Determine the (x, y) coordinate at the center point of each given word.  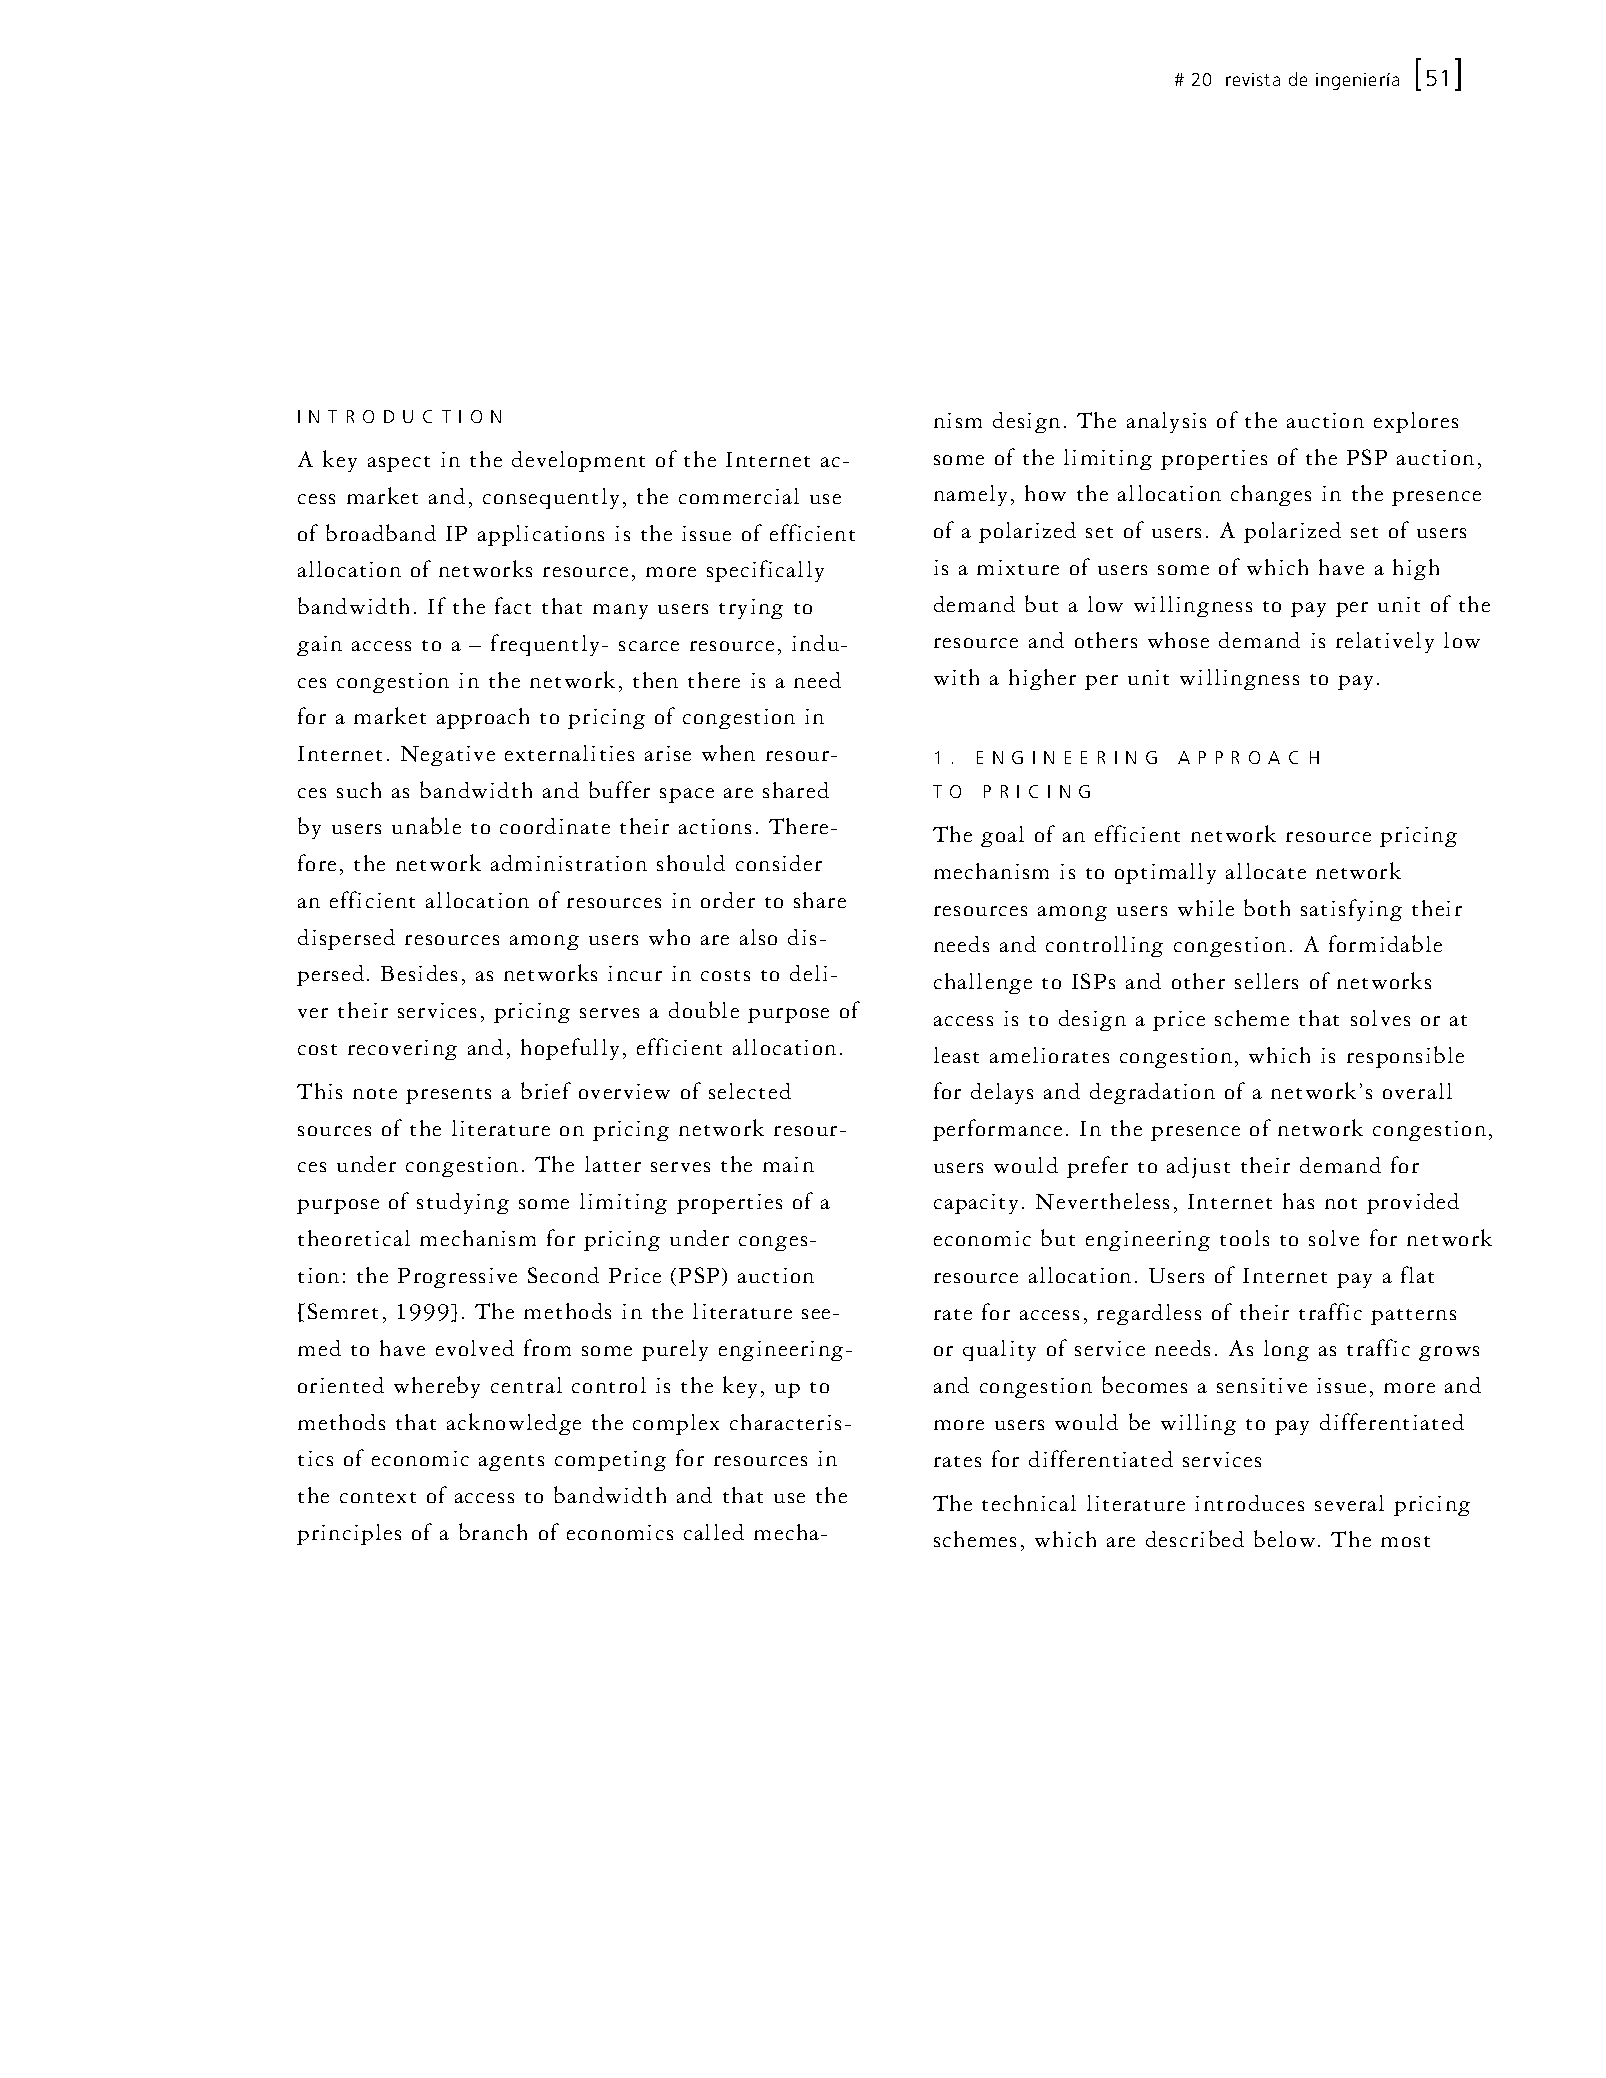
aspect (399, 464)
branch (493, 1531)
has (1298, 1201)
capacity (976, 1204)
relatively (1385, 642)
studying (463, 1203)
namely (970, 495)
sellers (1266, 981)
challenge (983, 983)
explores (1416, 422)
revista (1253, 79)
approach (483, 718)
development (578, 461)
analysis (1166, 422)
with (956, 677)
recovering (402, 1050)
